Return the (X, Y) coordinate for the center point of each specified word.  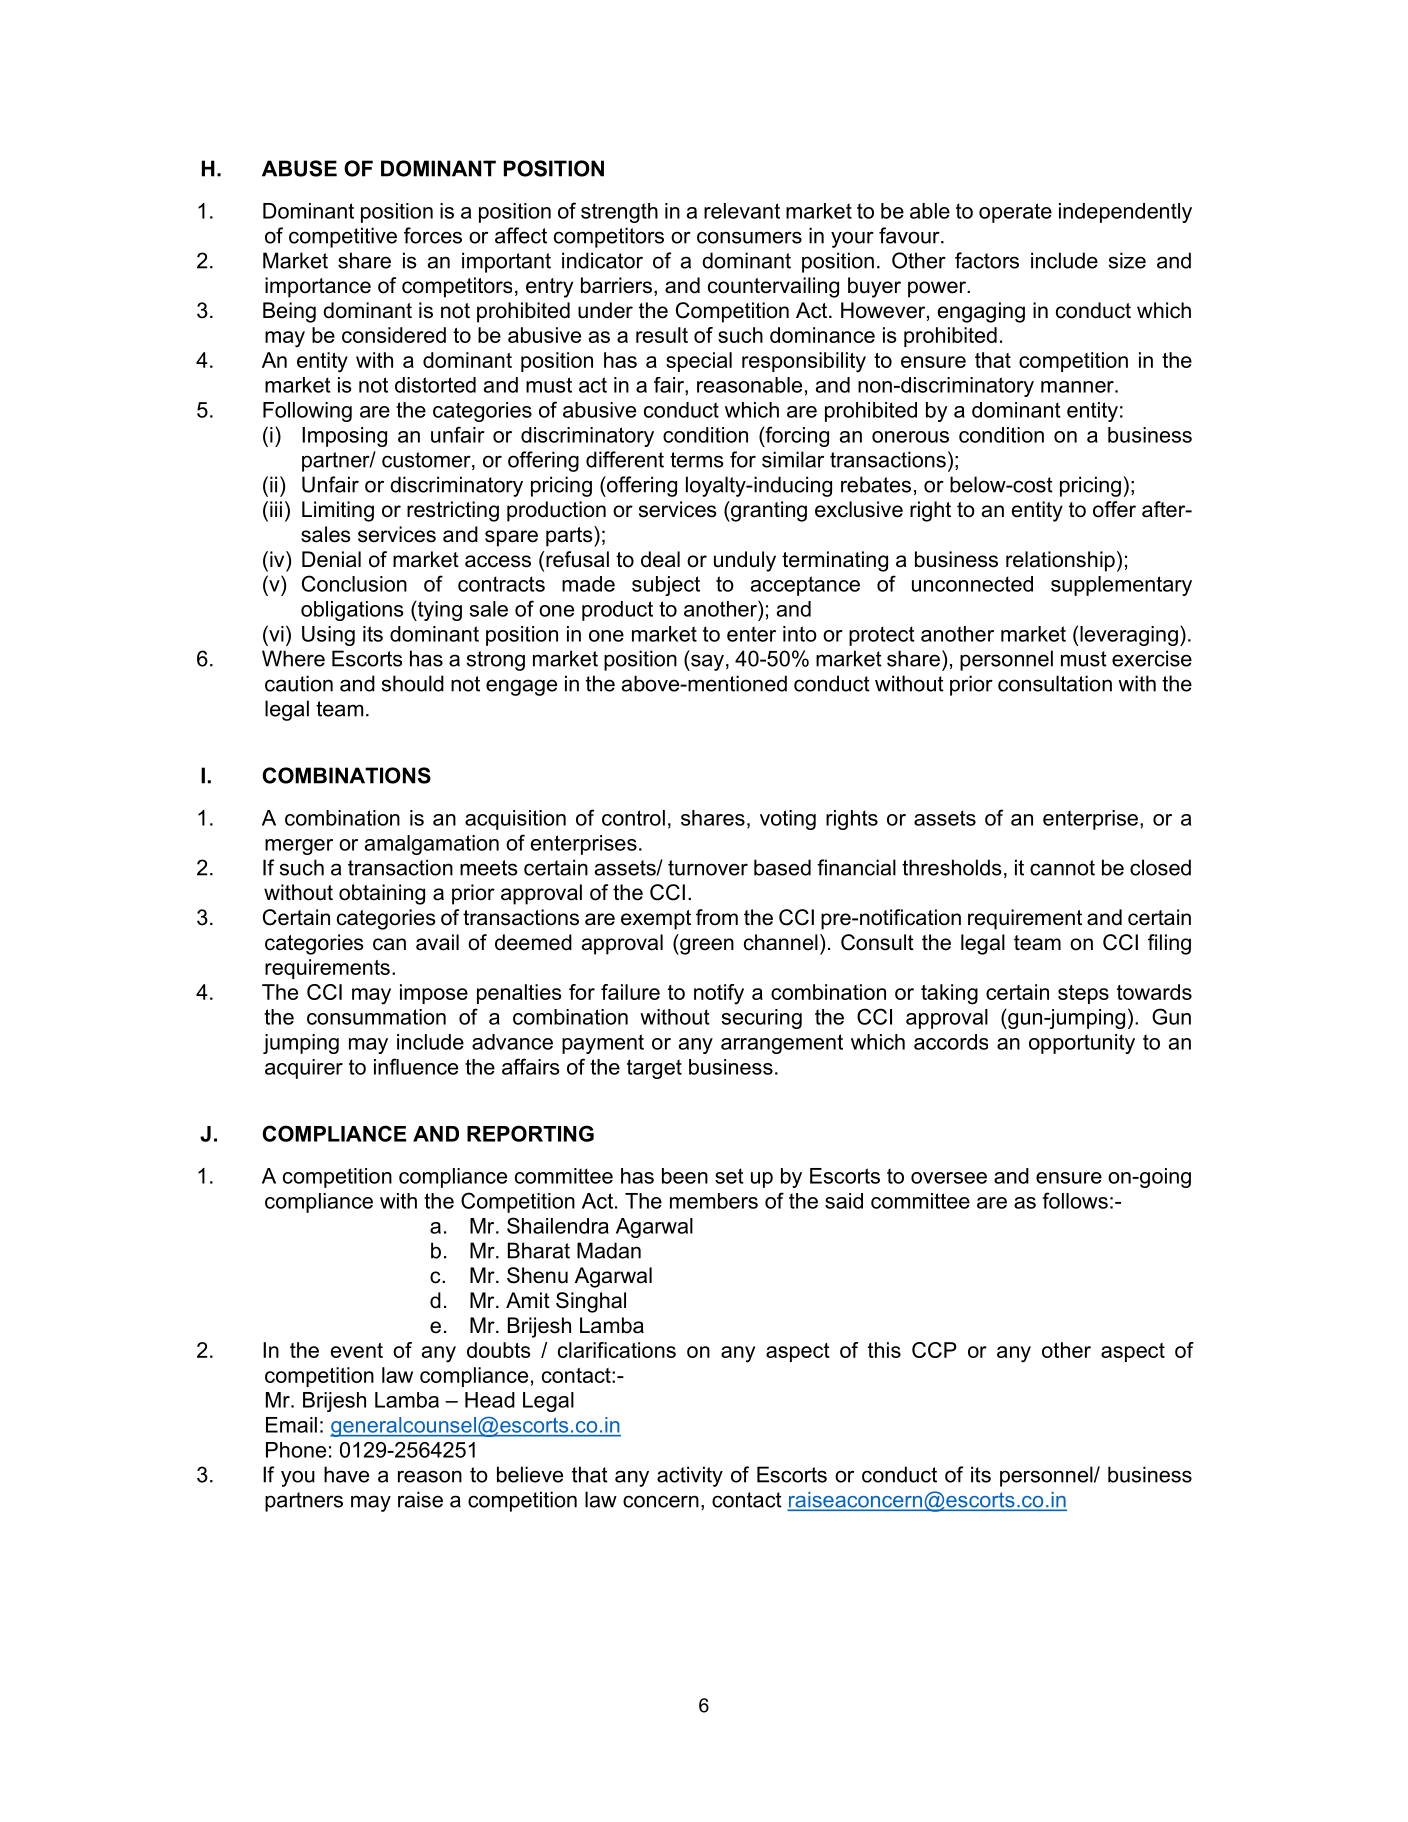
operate (1015, 213)
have (346, 1474)
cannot (1062, 868)
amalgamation (432, 845)
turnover (708, 868)
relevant (742, 211)
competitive (343, 237)
